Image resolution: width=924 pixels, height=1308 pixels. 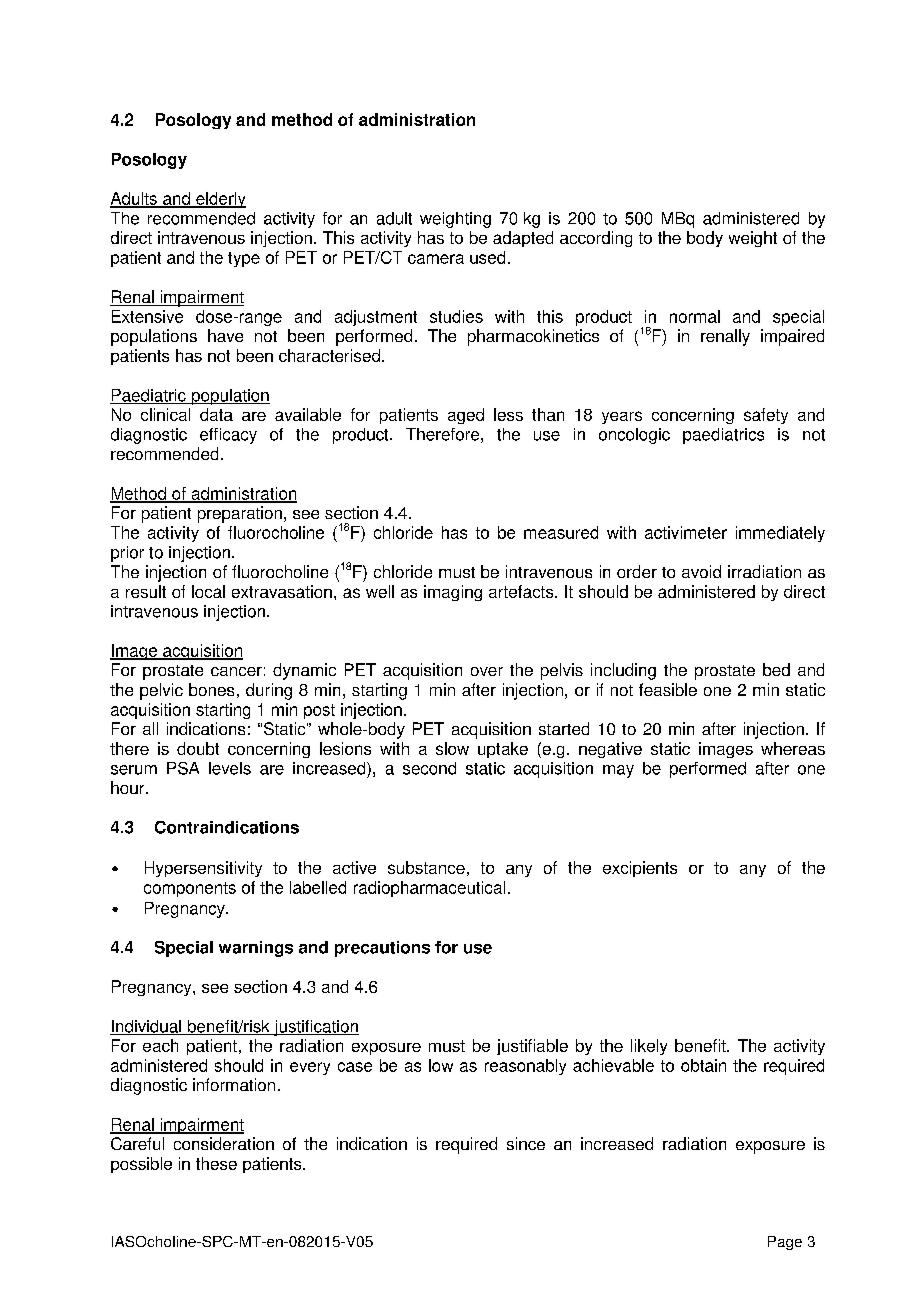 What do you see at coordinates (198, 748) in the screenshot?
I see `doubt` at bounding box center [198, 748].
